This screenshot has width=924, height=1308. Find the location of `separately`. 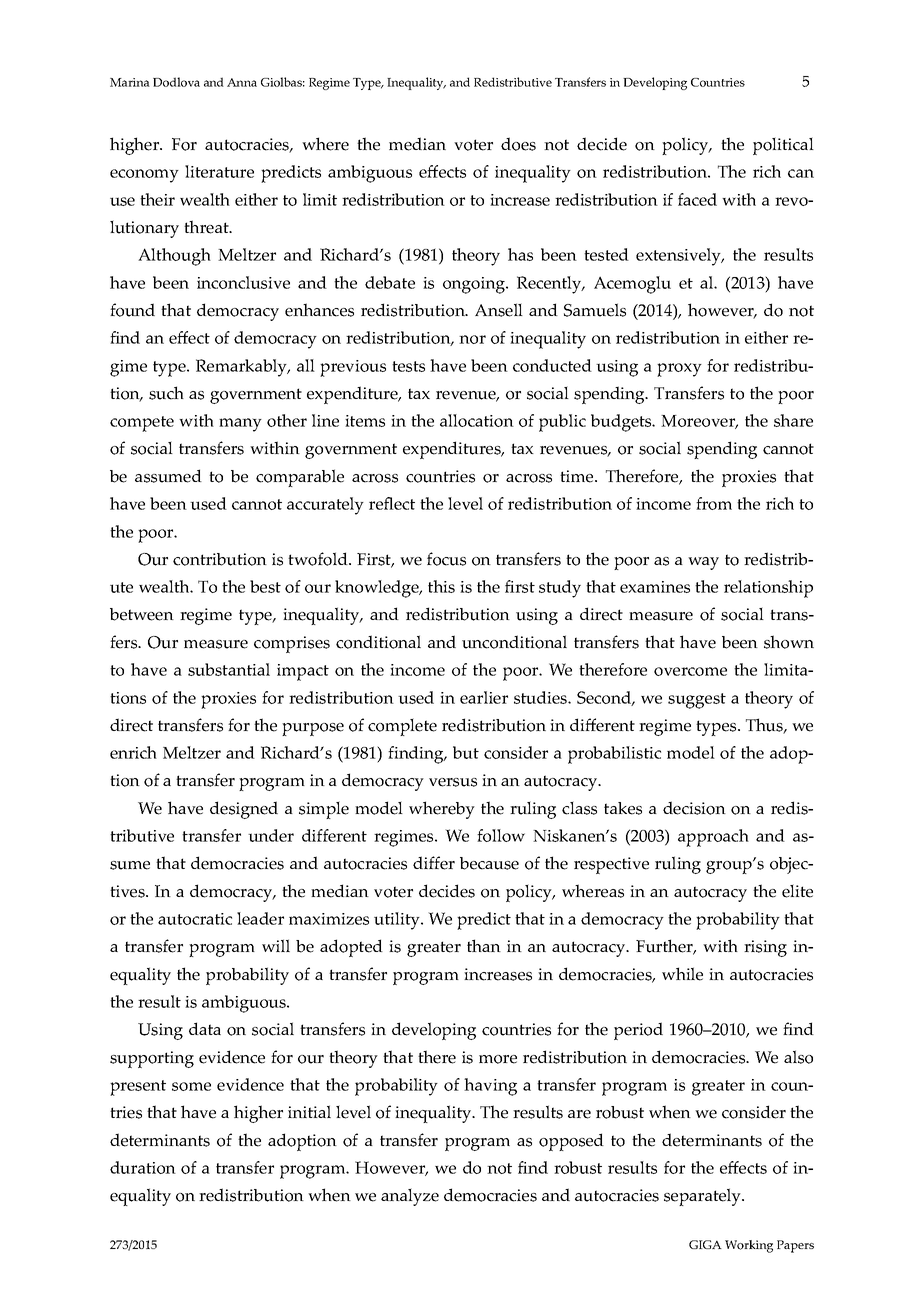

separately is located at coordinates (704, 1197).
